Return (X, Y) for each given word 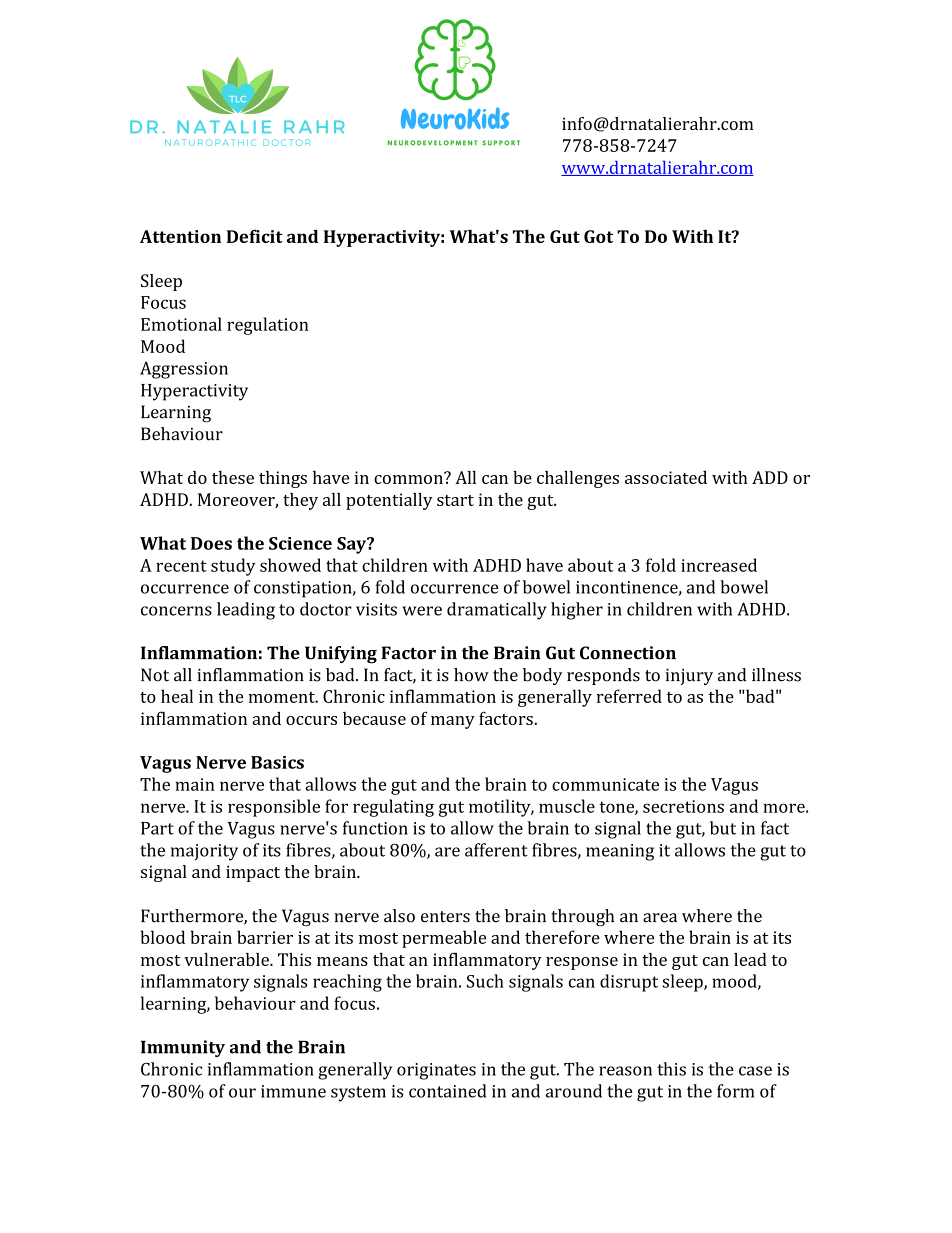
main (195, 784)
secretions (683, 806)
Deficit (255, 236)
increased (719, 565)
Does (211, 543)
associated (666, 477)
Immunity (183, 1049)
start (455, 500)
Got (598, 236)
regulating (393, 808)
